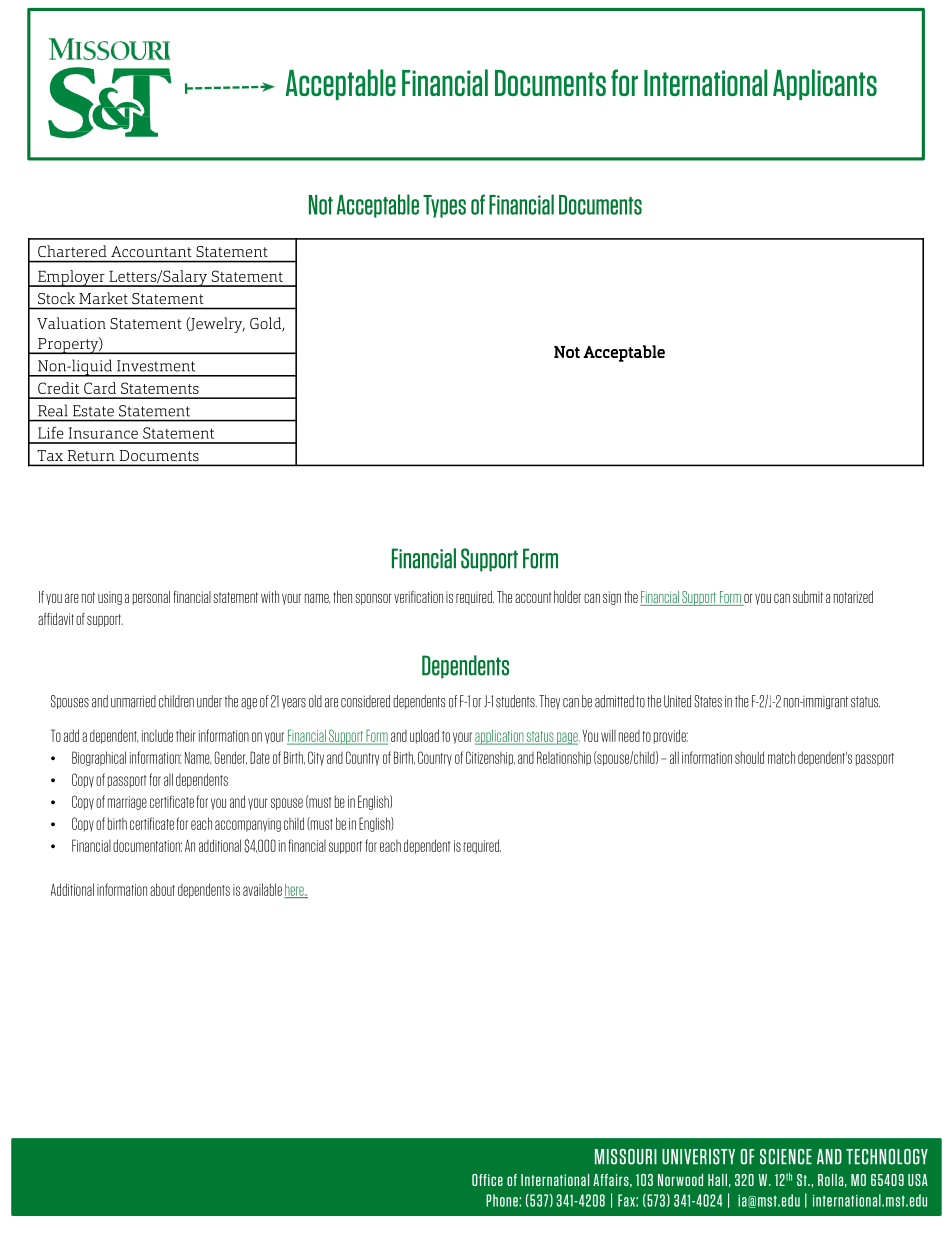 The width and height of the image is (952, 1233). I want to click on Applicants, so click(825, 84).
